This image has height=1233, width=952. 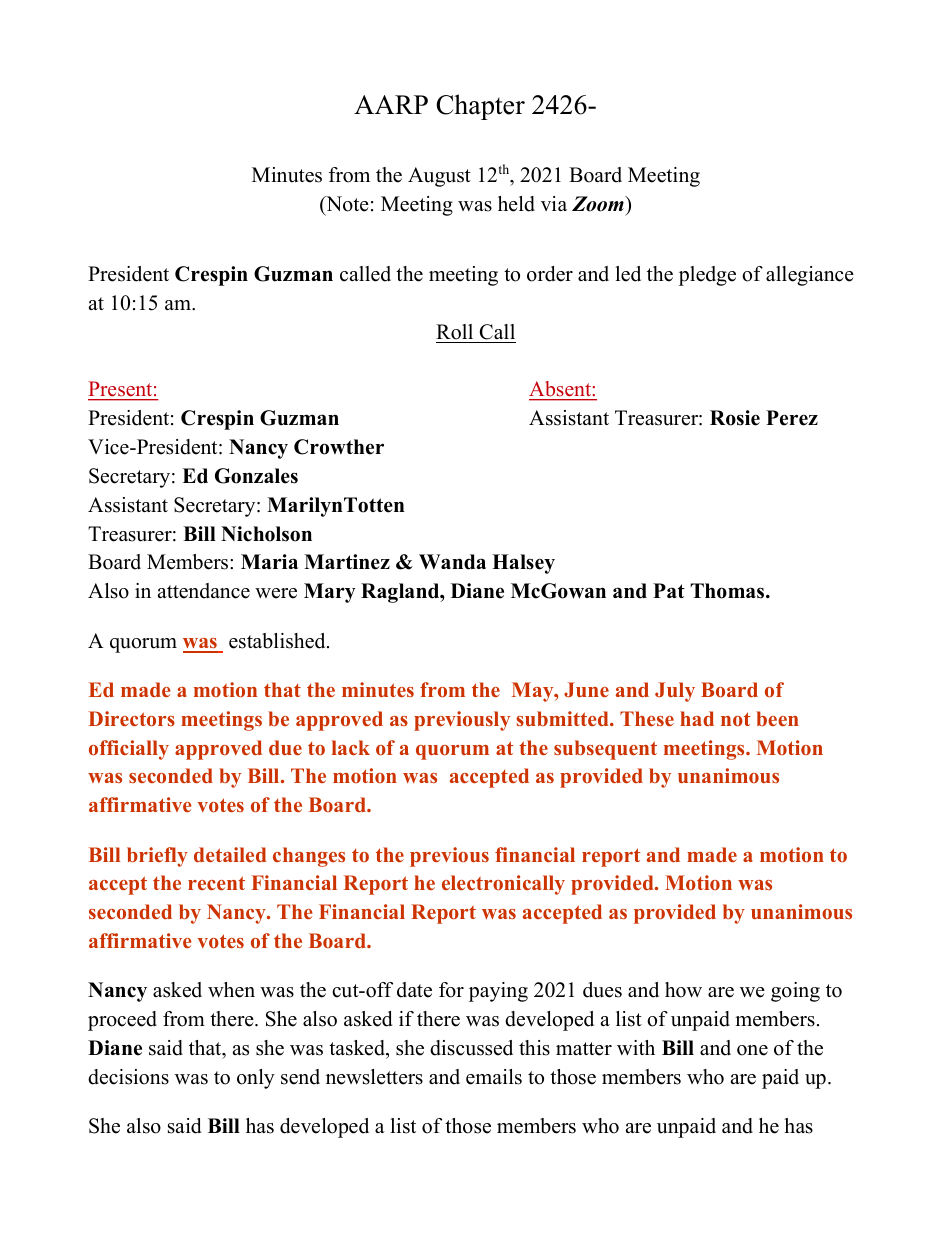 What do you see at coordinates (230, 854) in the image?
I see `detailed` at bounding box center [230, 854].
